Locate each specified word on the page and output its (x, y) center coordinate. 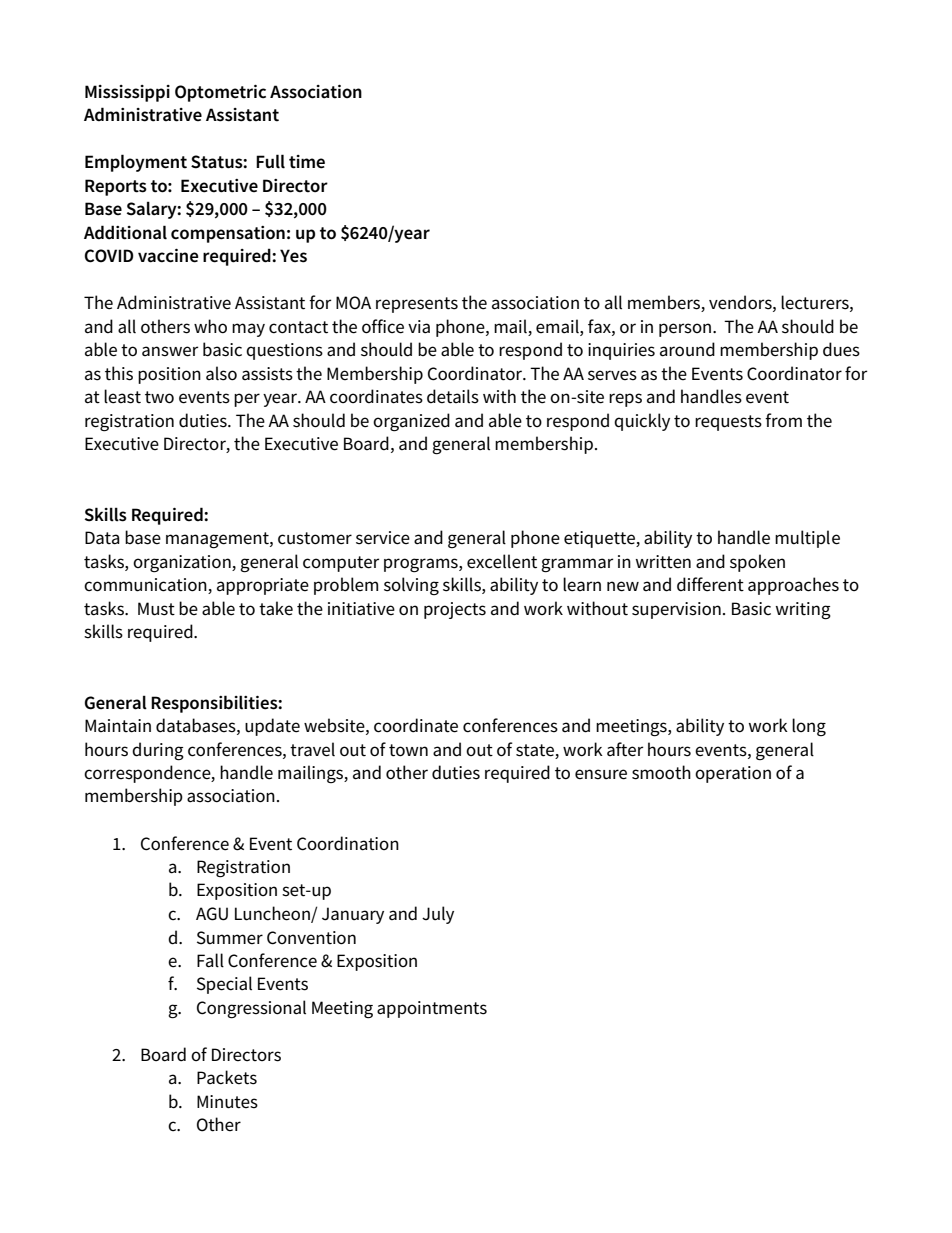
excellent (502, 561)
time (307, 162)
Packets (227, 1077)
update (272, 727)
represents (417, 305)
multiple (807, 539)
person (685, 330)
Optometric (220, 93)
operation (733, 774)
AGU (212, 914)
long (809, 727)
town (408, 750)
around (687, 349)
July (438, 915)
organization (183, 564)
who (210, 326)
